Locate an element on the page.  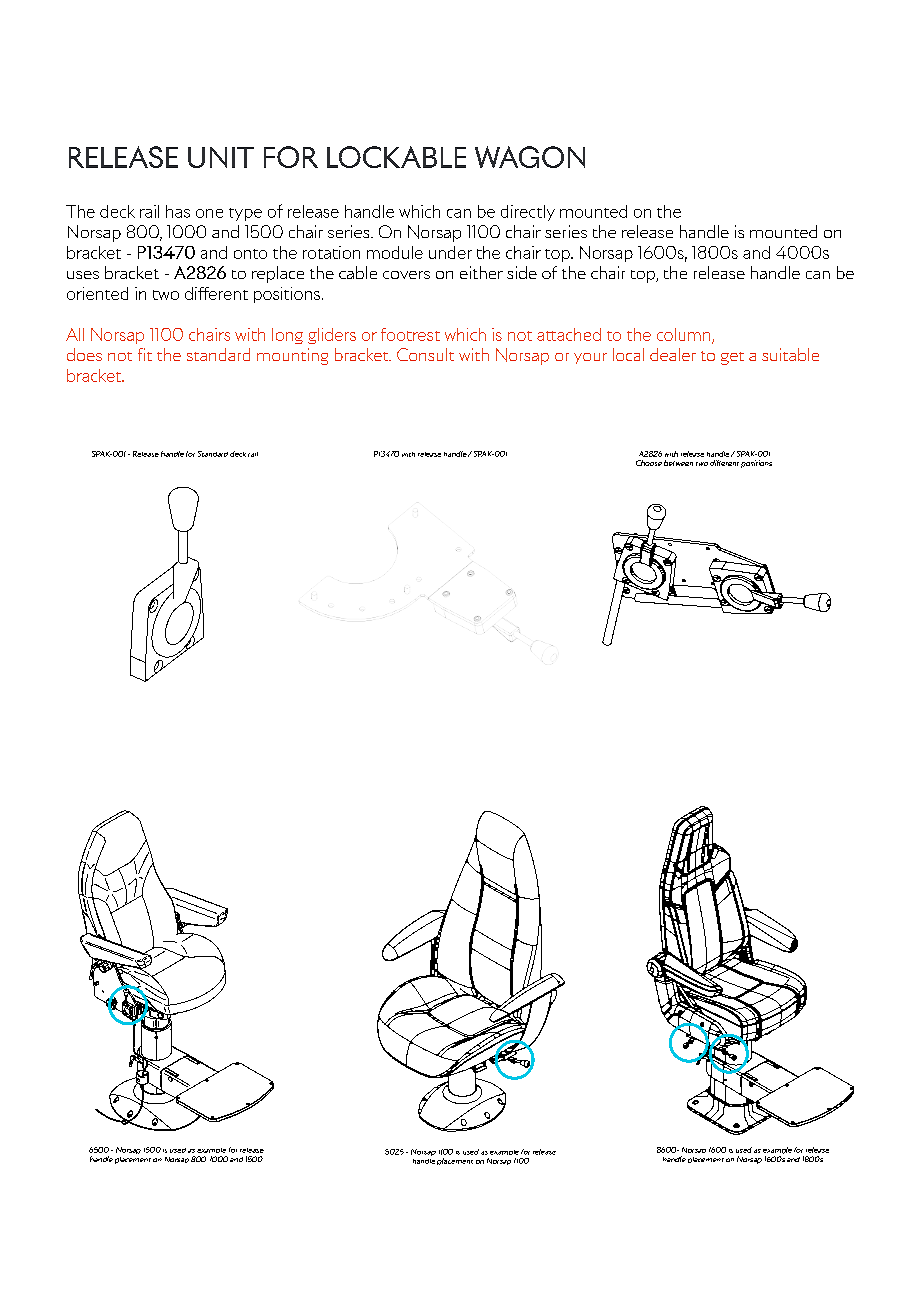
directly is located at coordinates (528, 213).
